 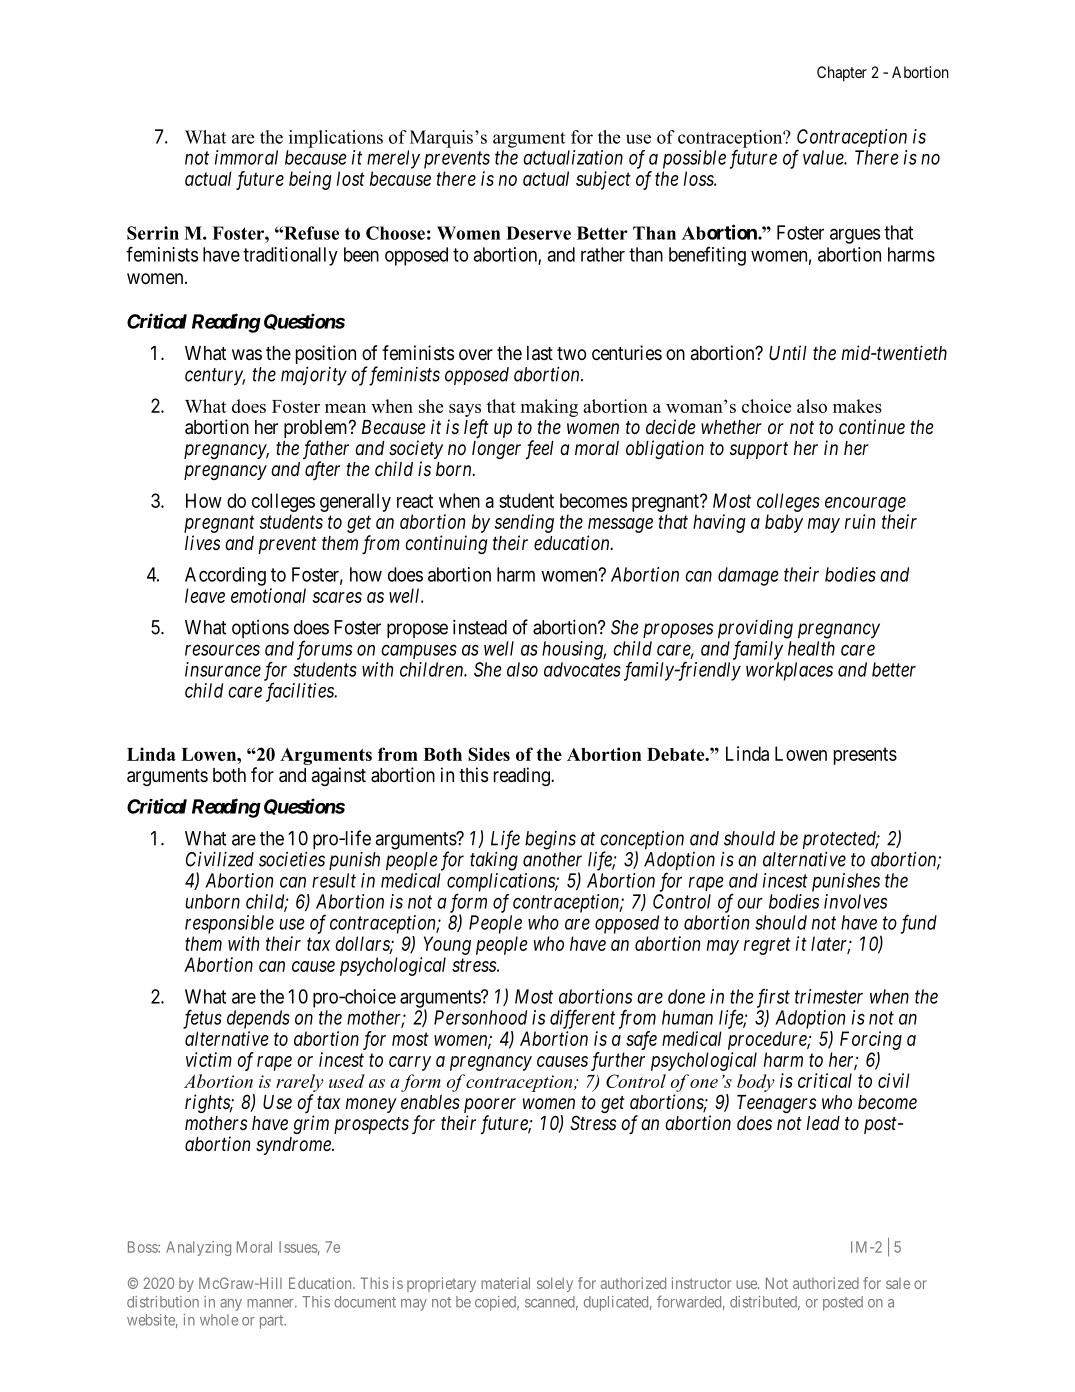 What do you see at coordinates (765, 1303) in the screenshot?
I see `distributed` at bounding box center [765, 1303].
